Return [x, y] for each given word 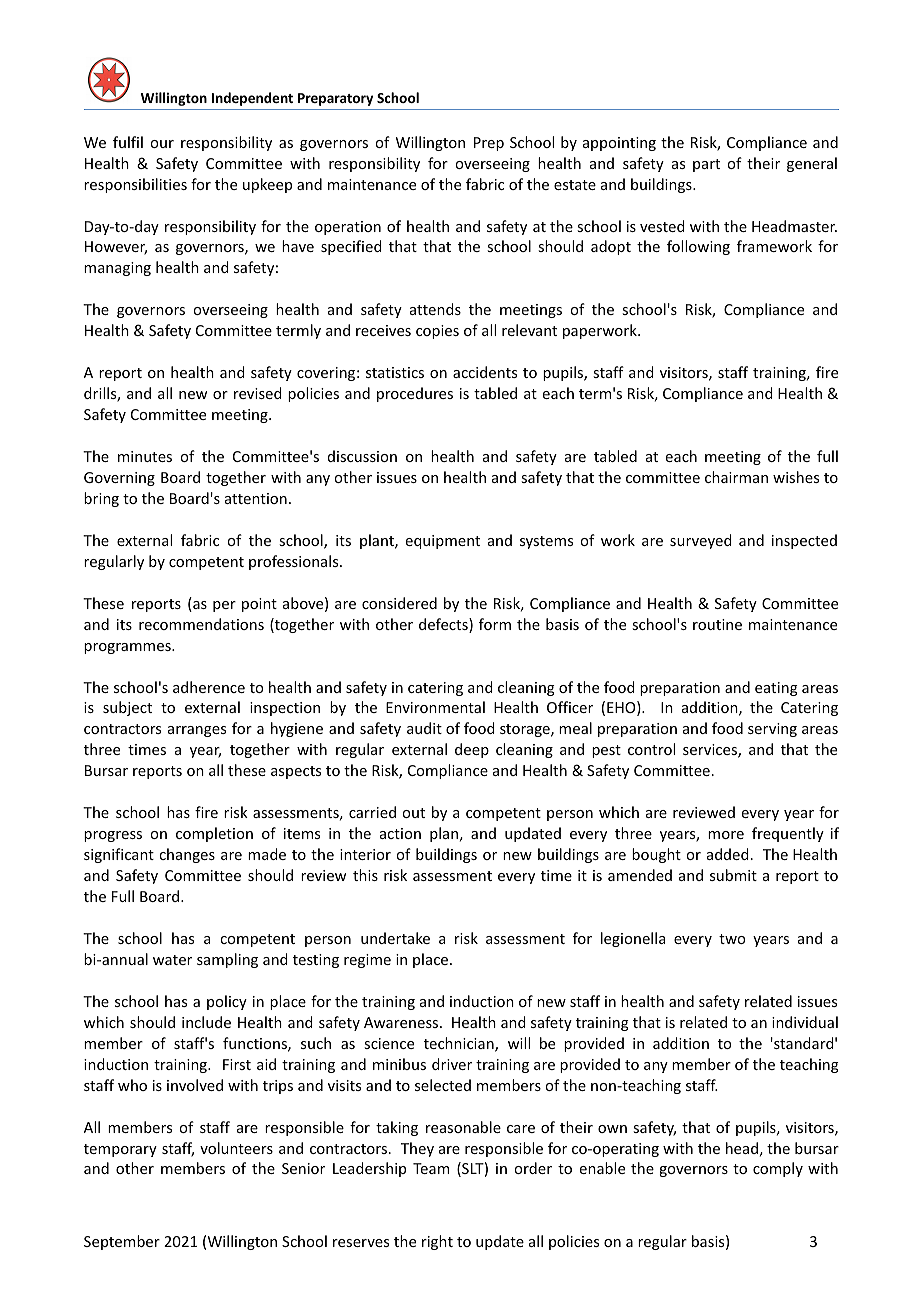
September [122, 1242]
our [162, 144]
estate [575, 185]
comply [778, 1169]
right [437, 1242]
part [706, 165]
